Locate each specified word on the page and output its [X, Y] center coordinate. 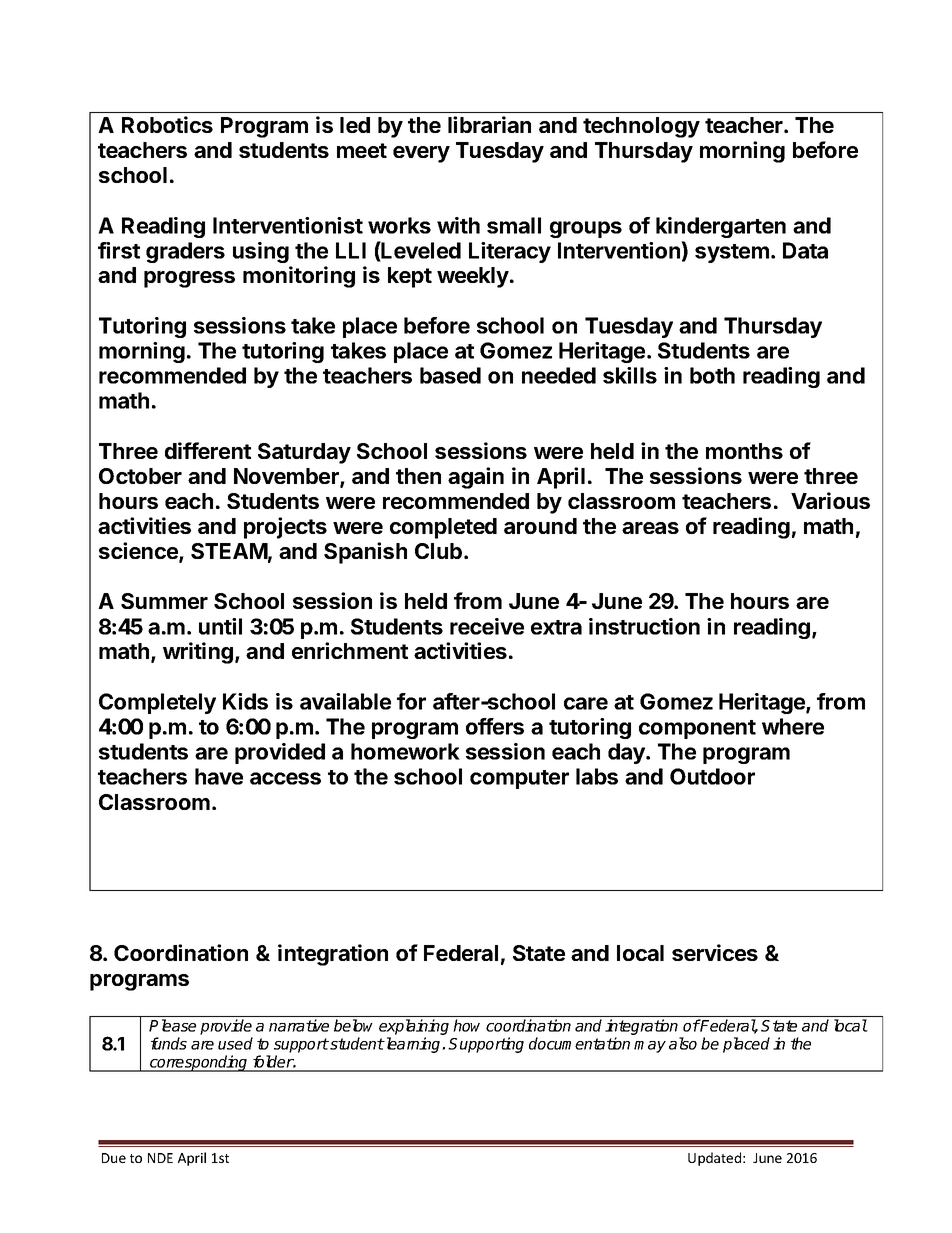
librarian [489, 124]
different [208, 450]
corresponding [199, 1063]
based [450, 375]
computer [519, 779]
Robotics [167, 124]
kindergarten [721, 227]
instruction [644, 626]
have [219, 776]
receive [487, 626]
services [715, 952]
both [712, 375]
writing [198, 653]
